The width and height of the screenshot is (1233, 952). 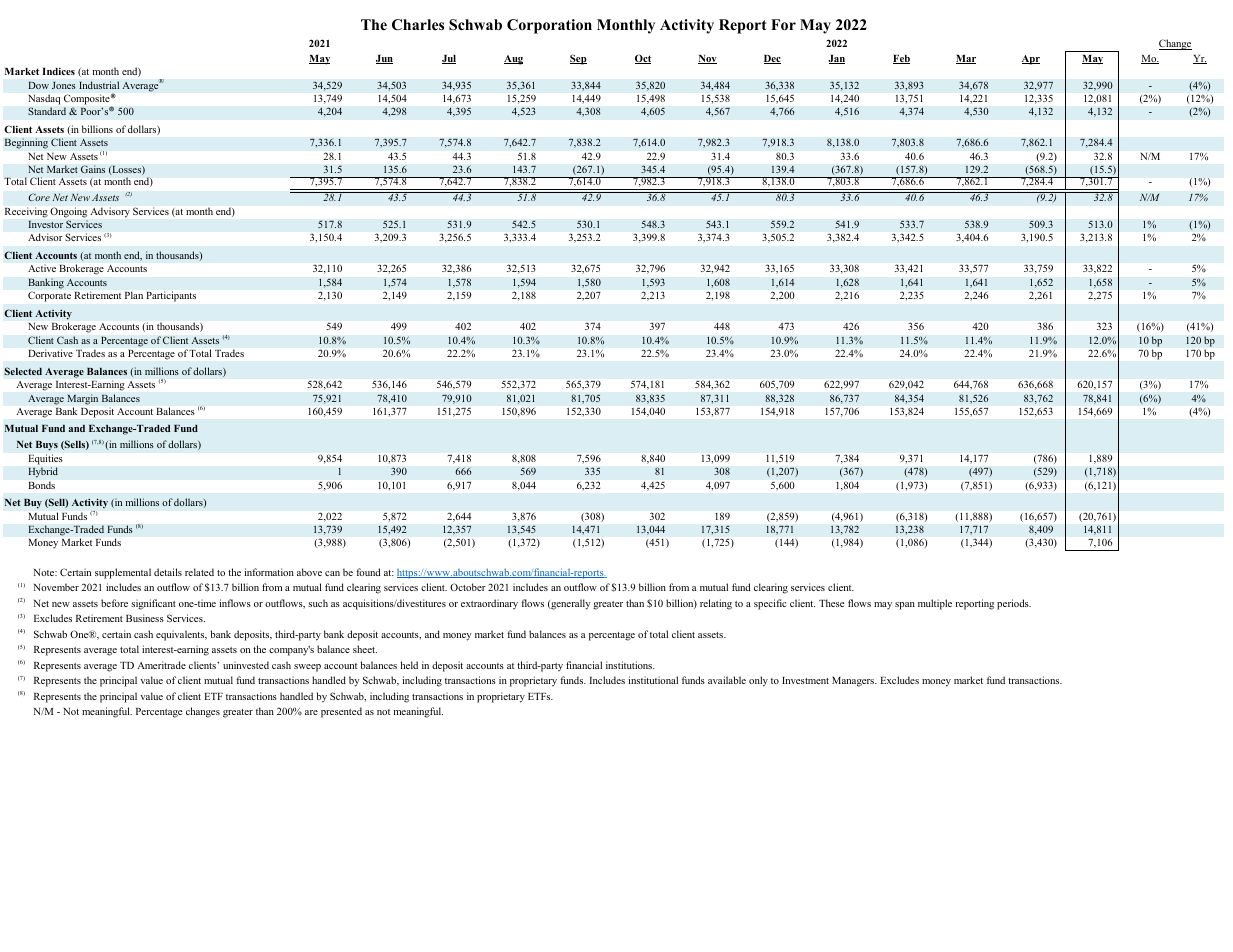 I want to click on Indices, so click(x=58, y=71).
